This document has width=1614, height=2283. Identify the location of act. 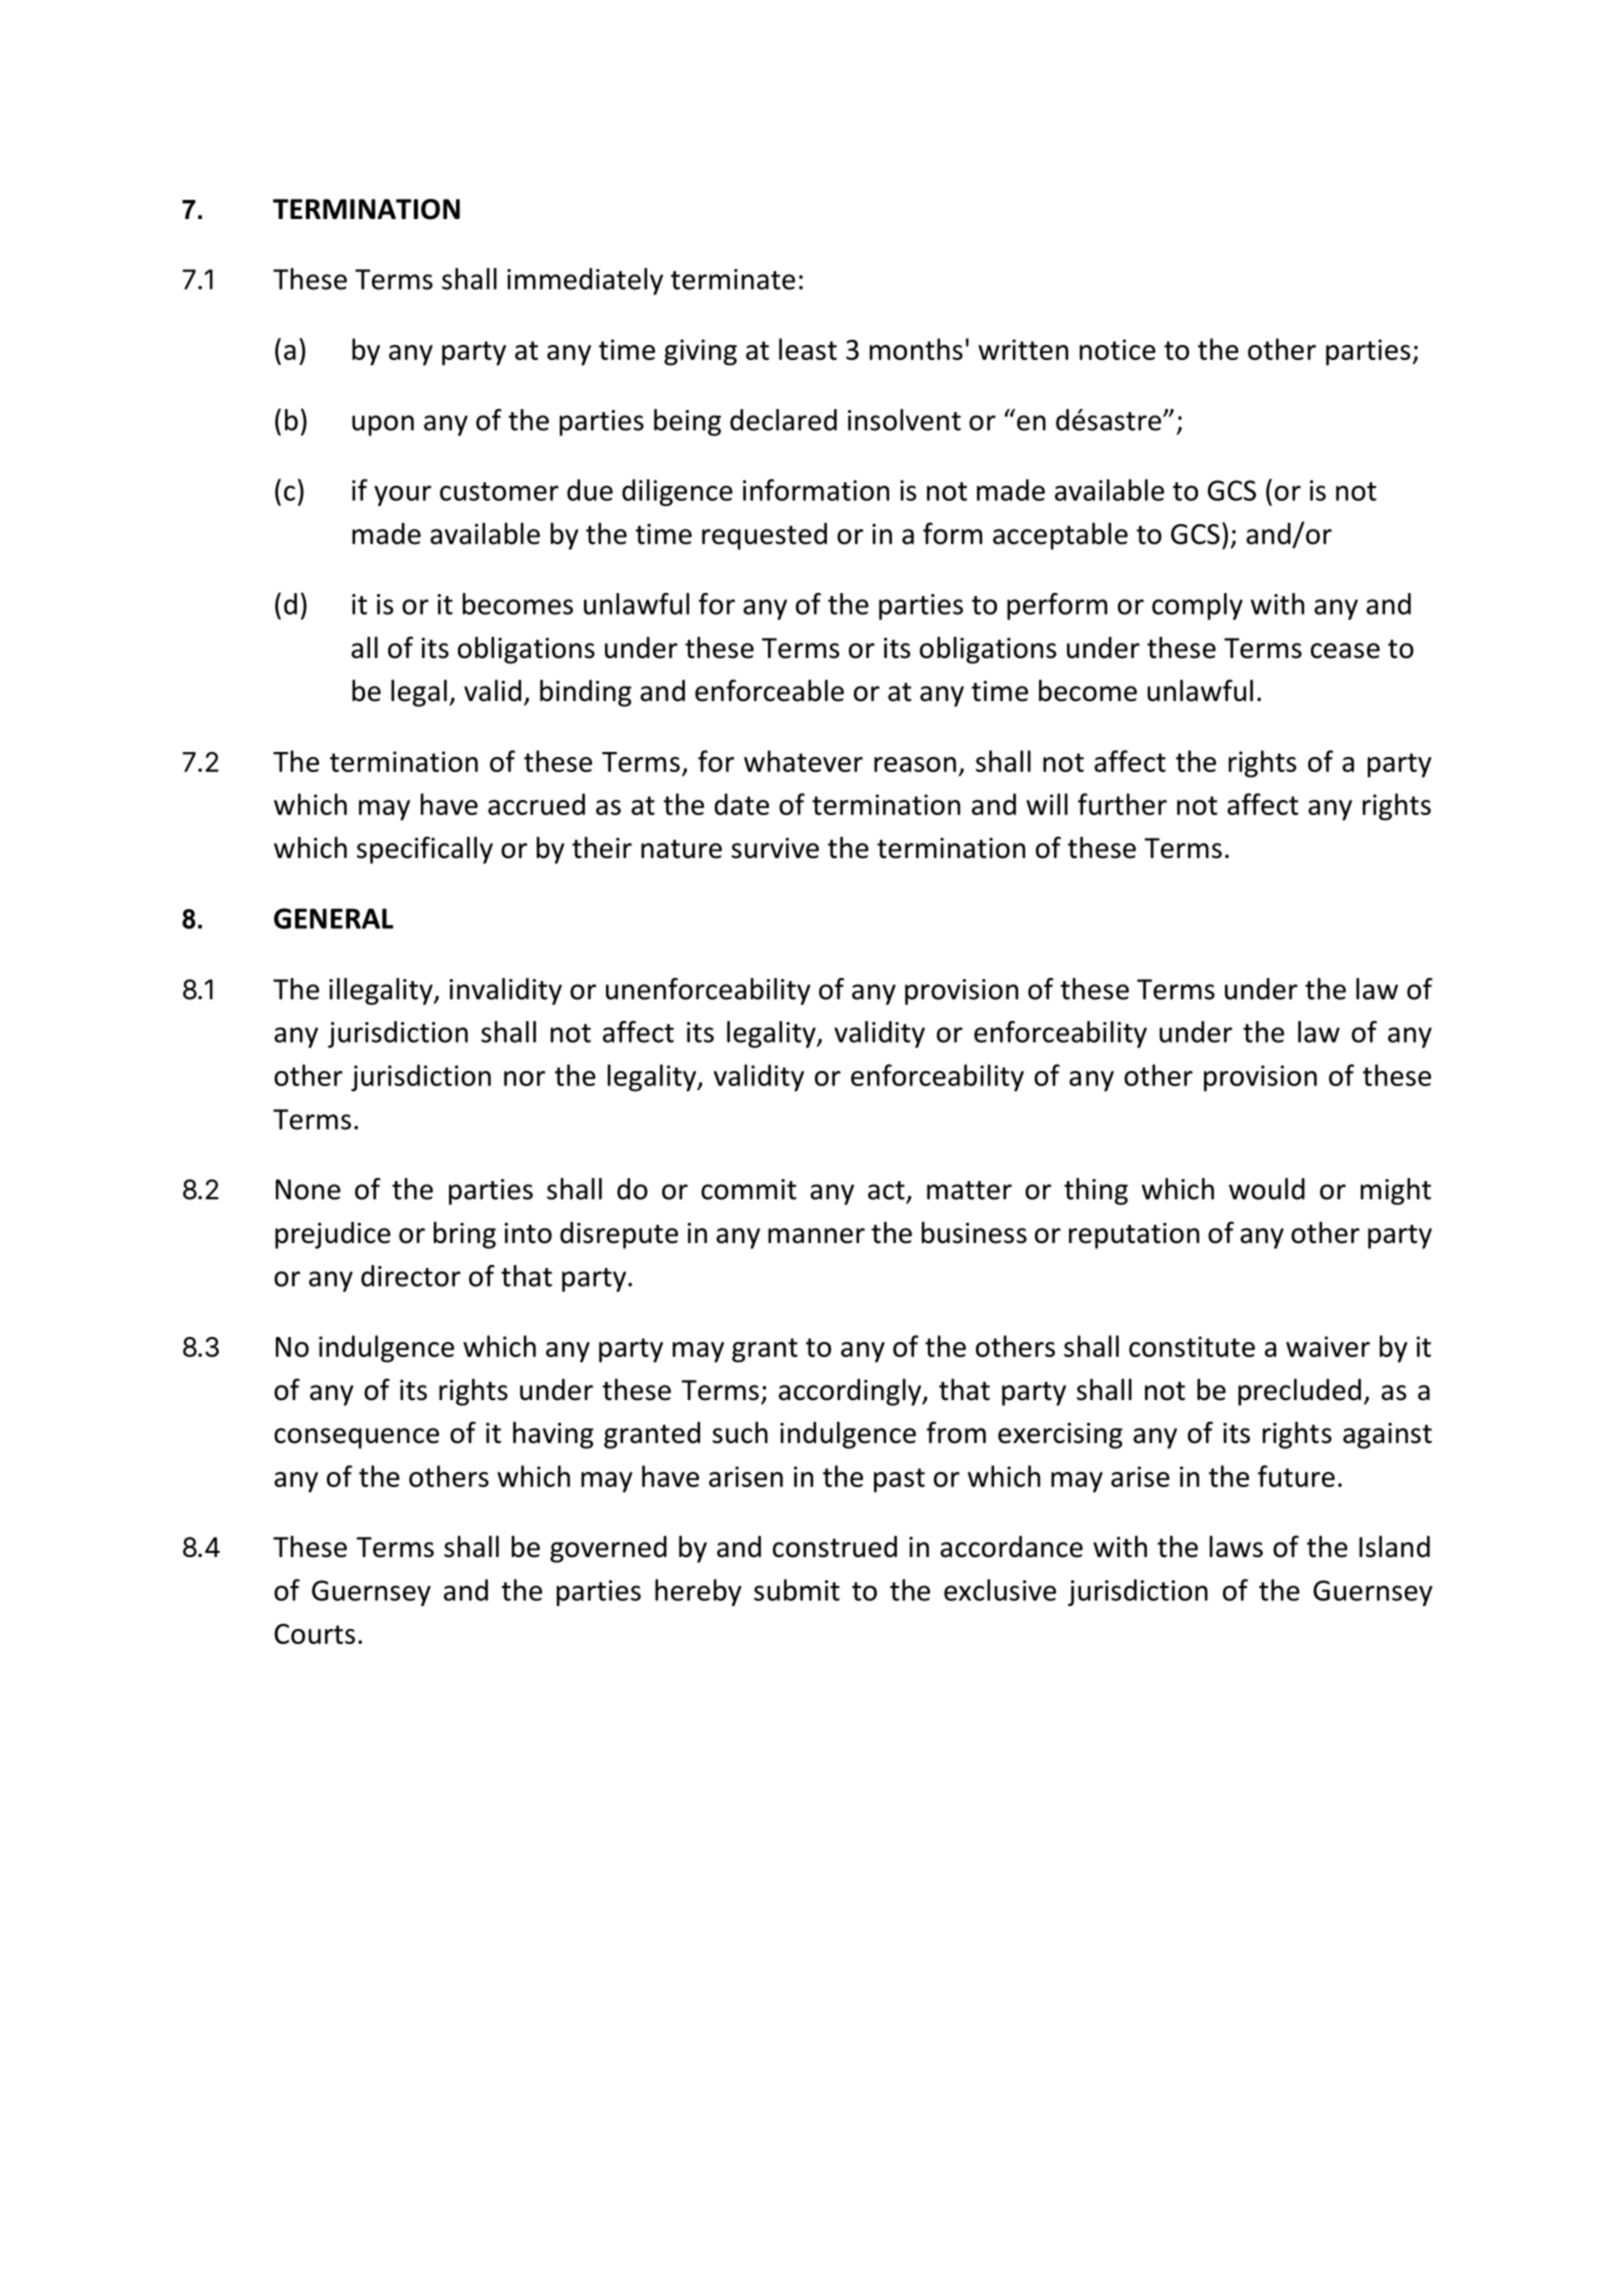
(886, 1190).
